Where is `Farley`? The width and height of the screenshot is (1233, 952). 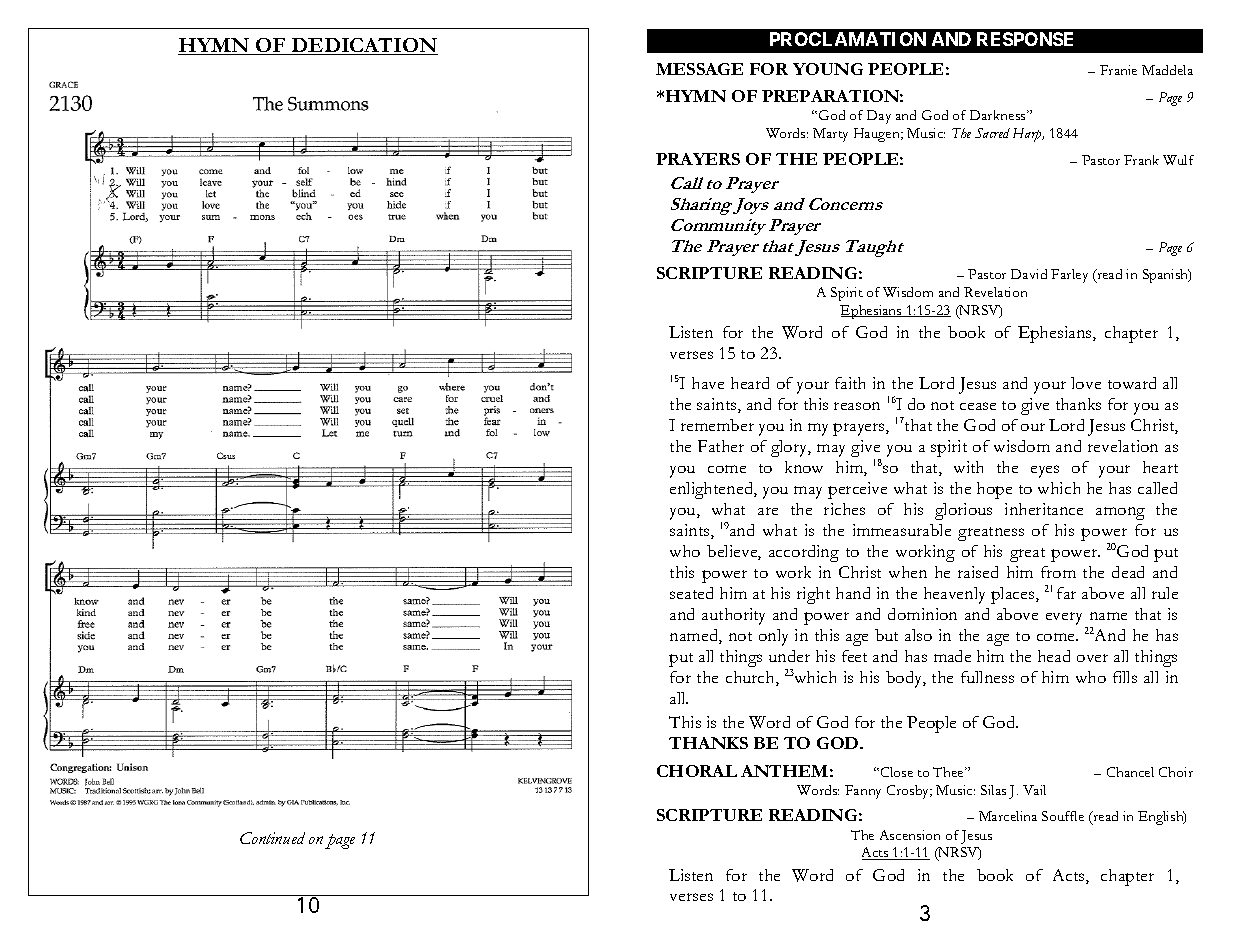
Farley is located at coordinates (1069, 276).
